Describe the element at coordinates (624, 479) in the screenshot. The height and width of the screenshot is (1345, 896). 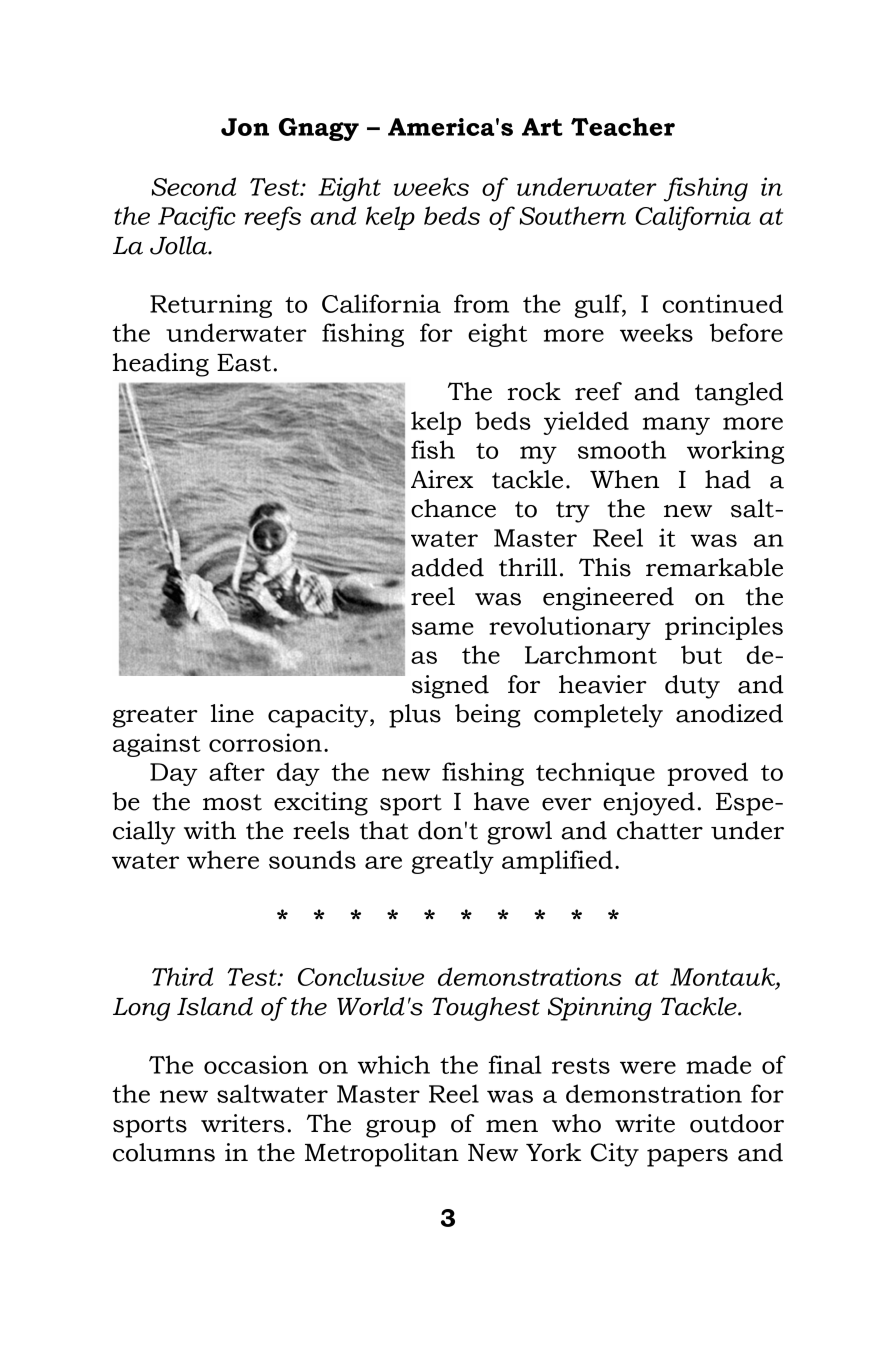
I see `When` at that location.
